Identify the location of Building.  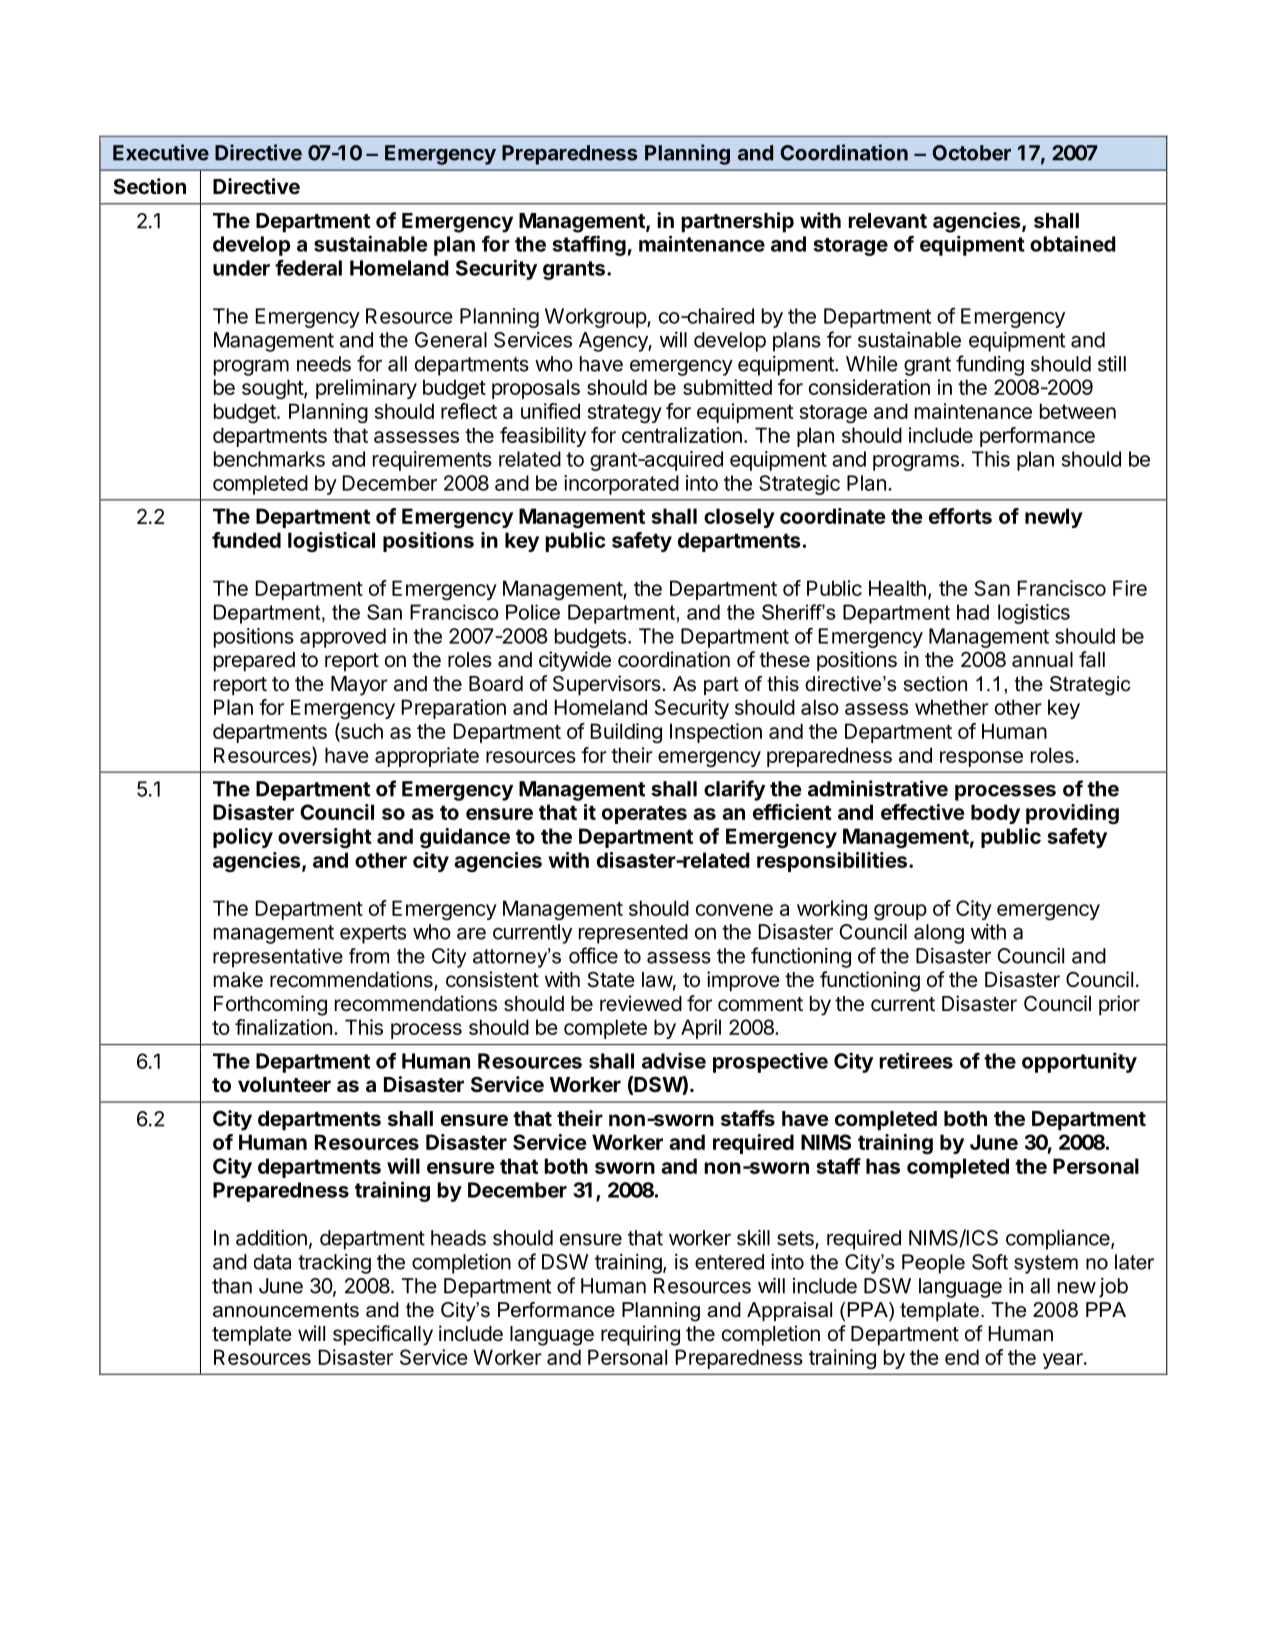
(626, 733).
